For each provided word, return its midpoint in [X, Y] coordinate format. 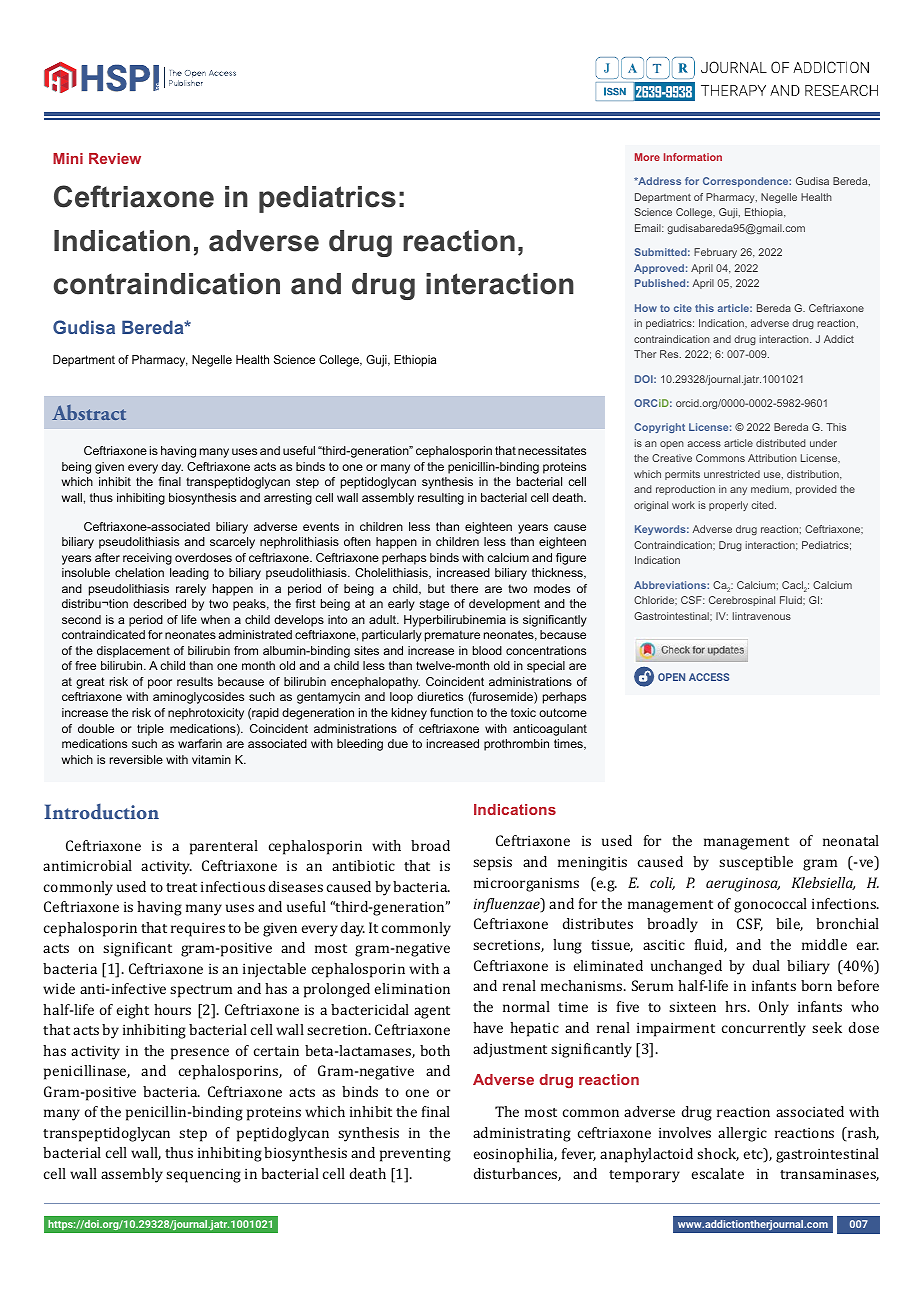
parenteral [224, 847]
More [647, 157]
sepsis [492, 863]
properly [728, 506]
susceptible [756, 863]
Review [115, 158]
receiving [147, 559]
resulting [441, 499]
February [715, 253]
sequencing [203, 1175]
